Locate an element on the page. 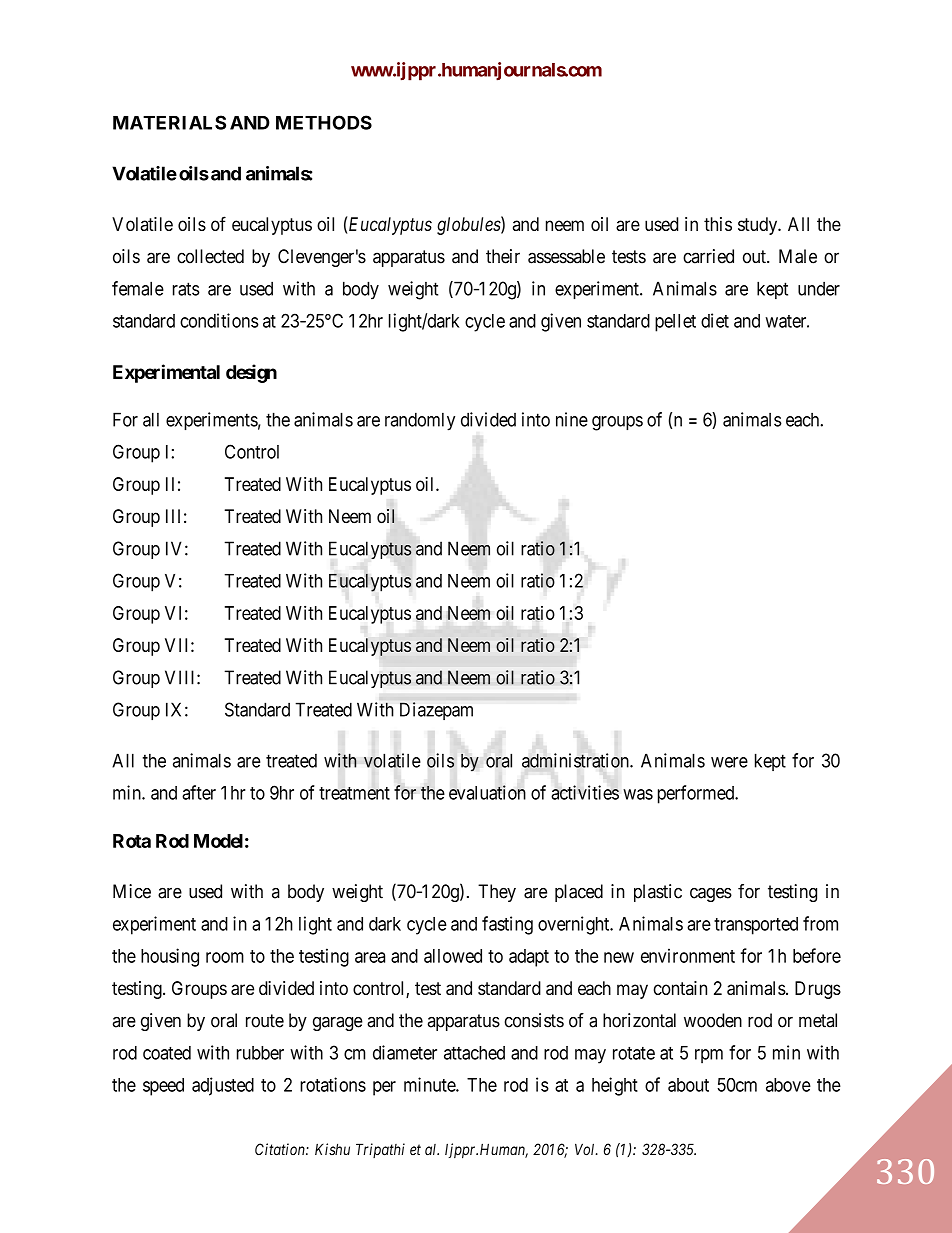 This document has height=1233, width=952. their is located at coordinates (503, 256).
